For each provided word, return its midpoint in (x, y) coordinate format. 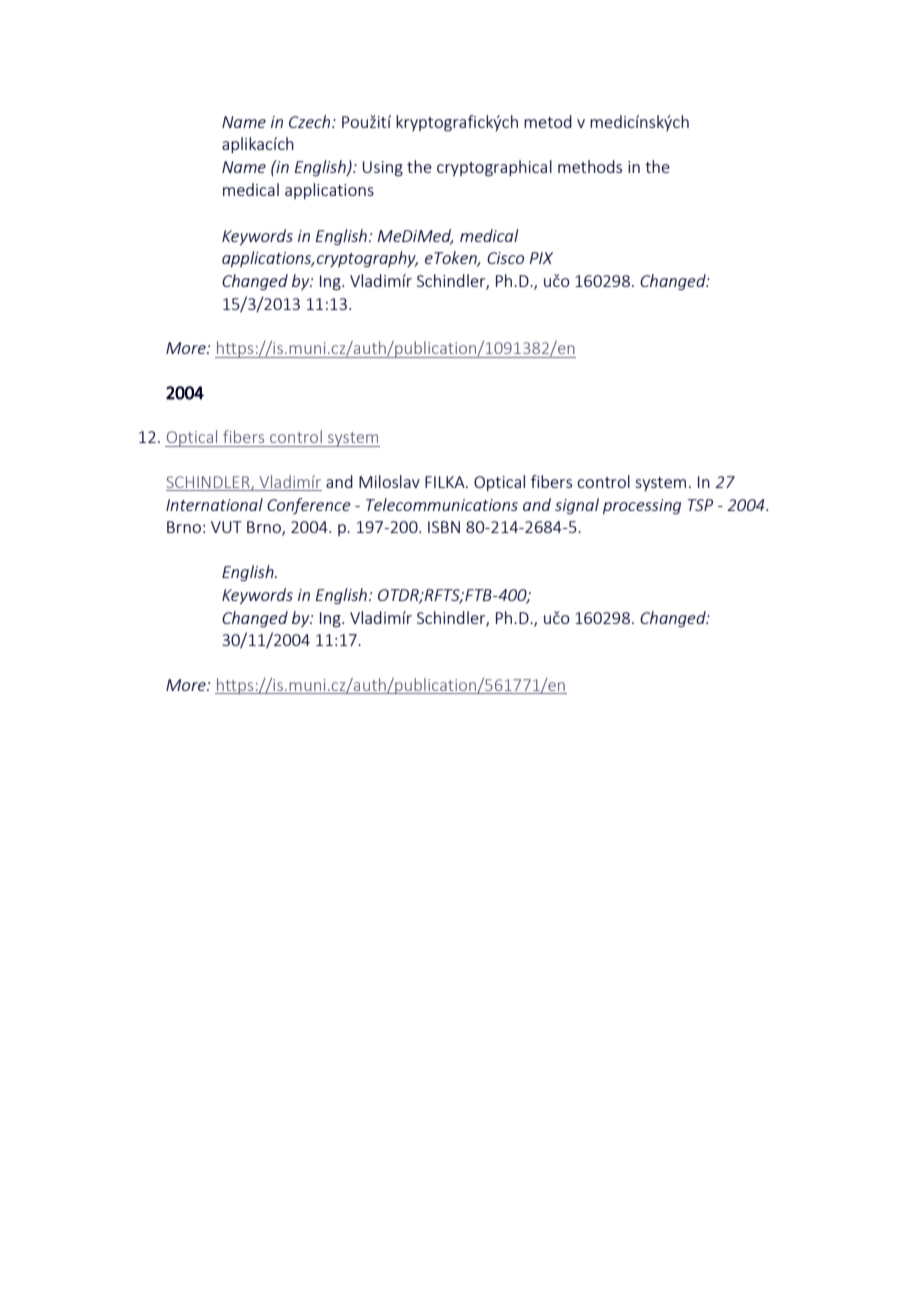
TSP (700, 505)
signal (577, 506)
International (214, 504)
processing (642, 507)
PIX (541, 258)
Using (383, 169)
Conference (309, 506)
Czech (311, 121)
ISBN (444, 527)
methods (590, 166)
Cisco (505, 258)
